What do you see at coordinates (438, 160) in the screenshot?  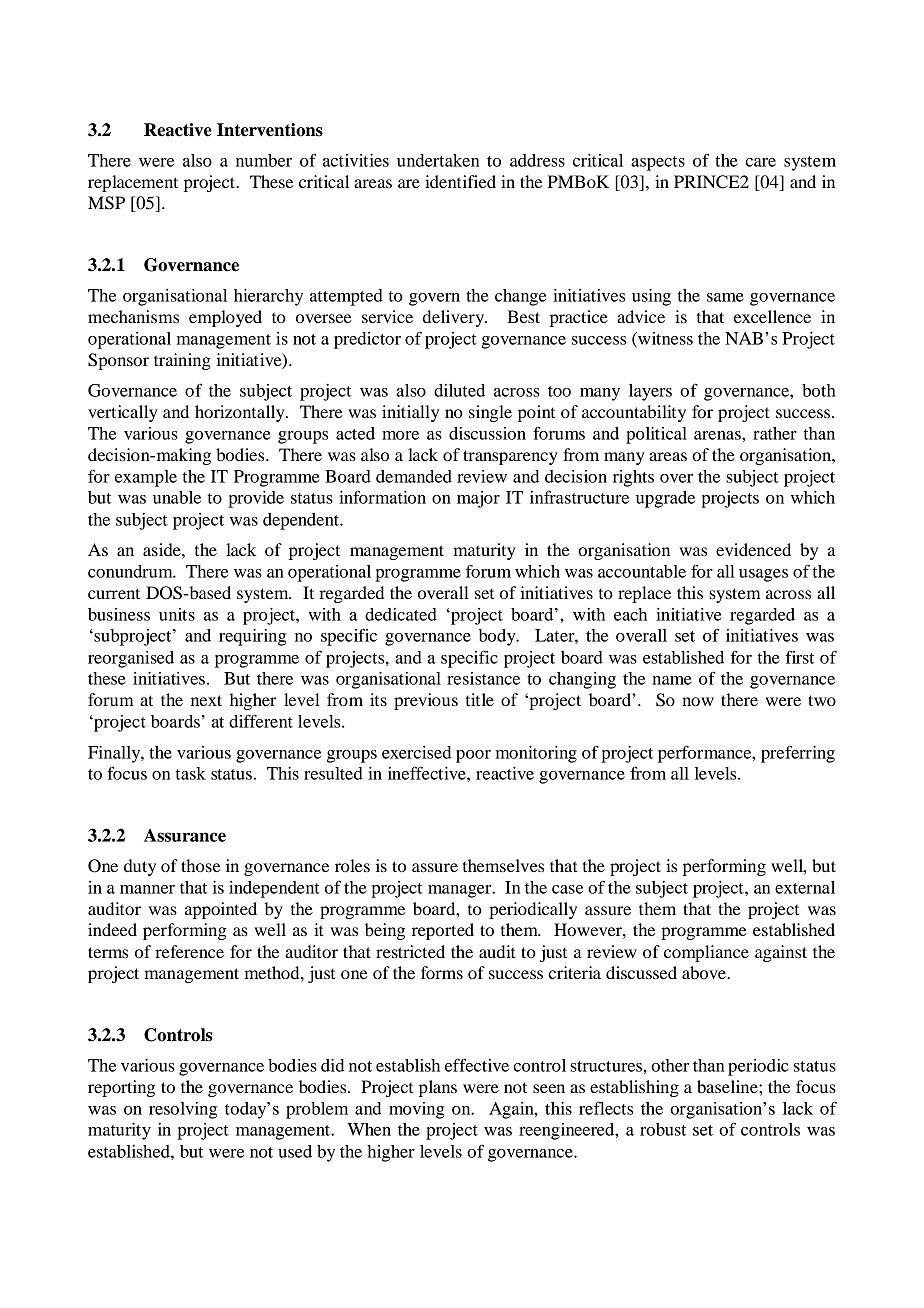 I see `undertaken` at bounding box center [438, 160].
